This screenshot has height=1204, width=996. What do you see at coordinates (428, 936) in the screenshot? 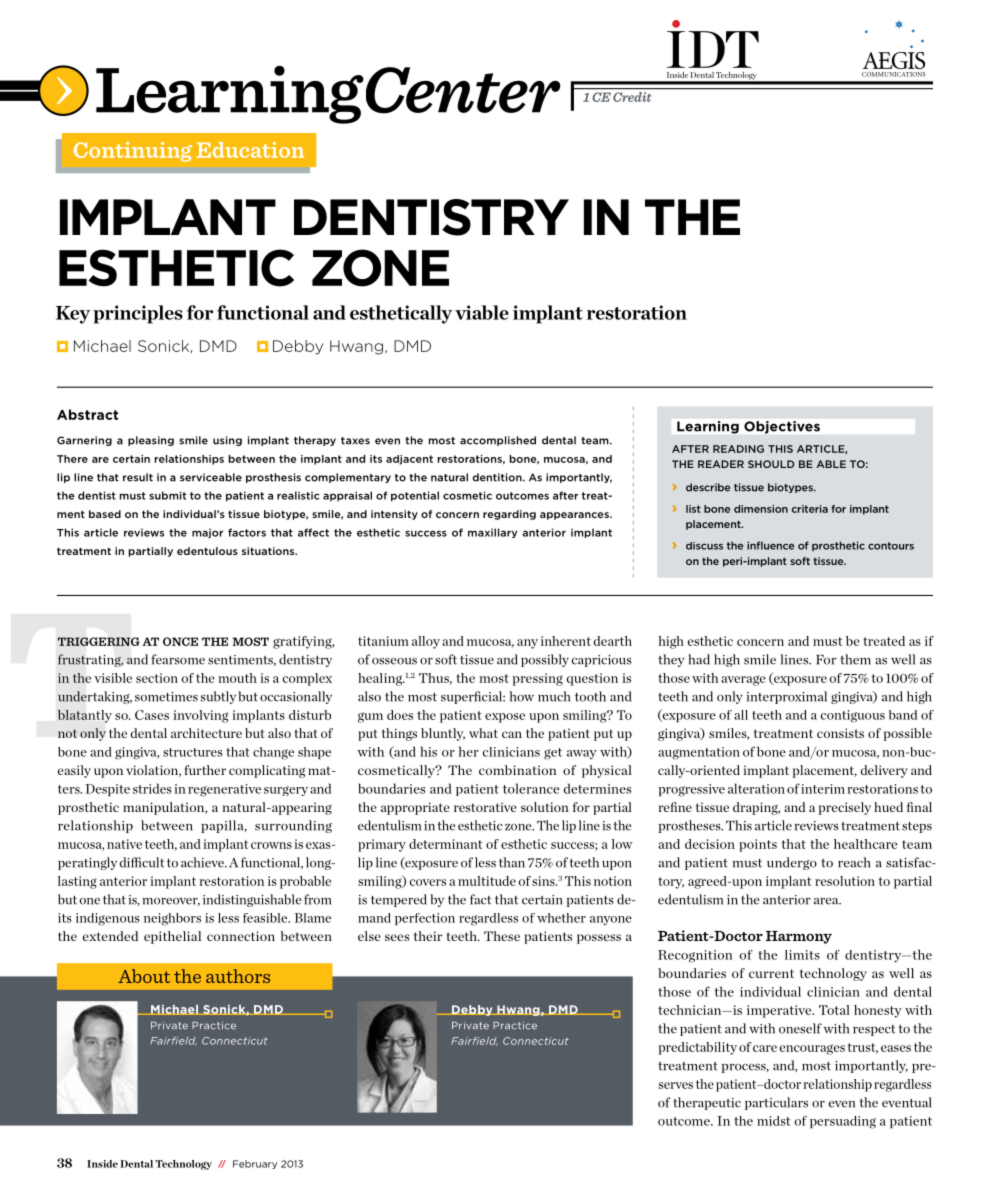
I see `their` at bounding box center [428, 936].
